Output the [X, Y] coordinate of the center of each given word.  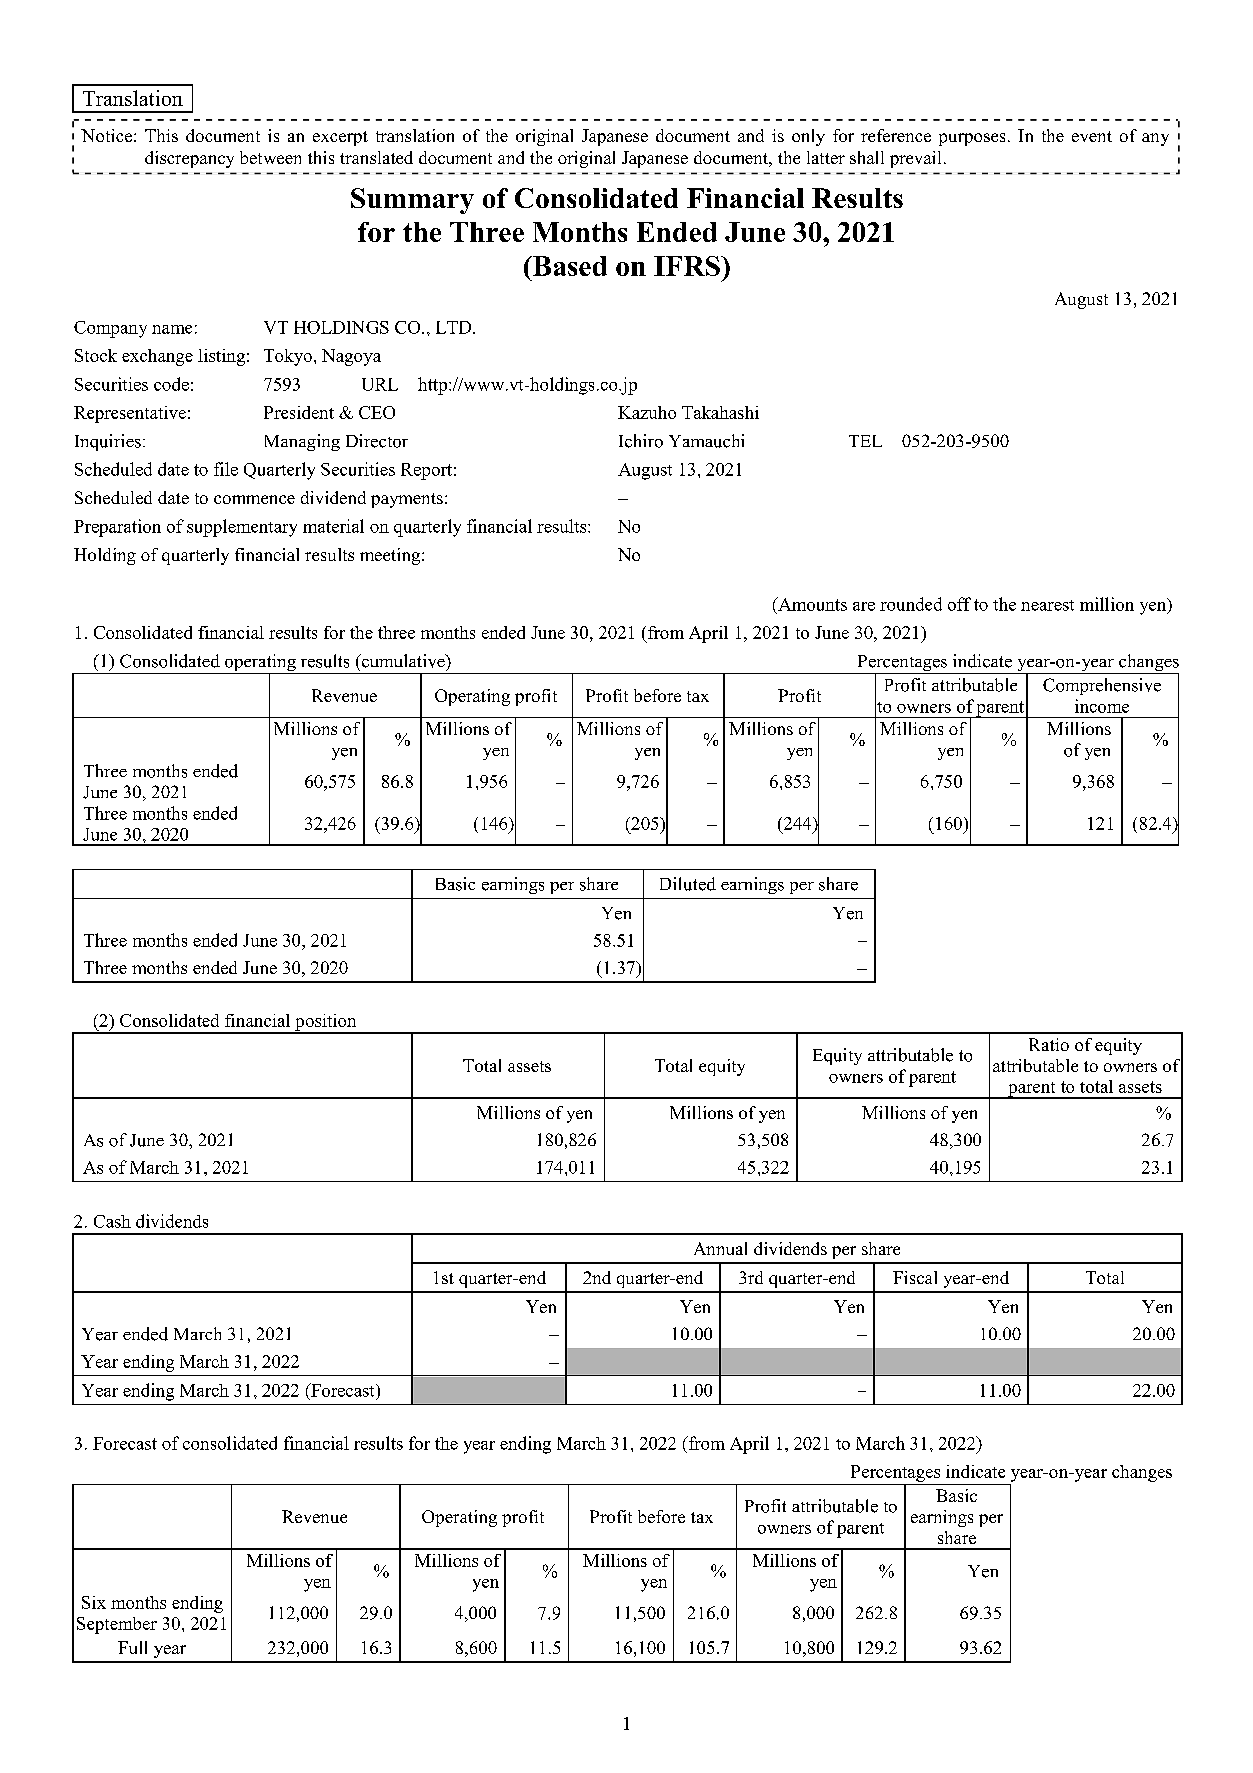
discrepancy [189, 159]
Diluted [688, 884]
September [117, 1625]
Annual [720, 1248]
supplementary [242, 528]
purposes [972, 139]
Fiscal [915, 1277]
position [326, 1023]
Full [132, 1647]
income [1102, 706]
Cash [112, 1221]
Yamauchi [706, 441]
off [959, 604]
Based [569, 266]
